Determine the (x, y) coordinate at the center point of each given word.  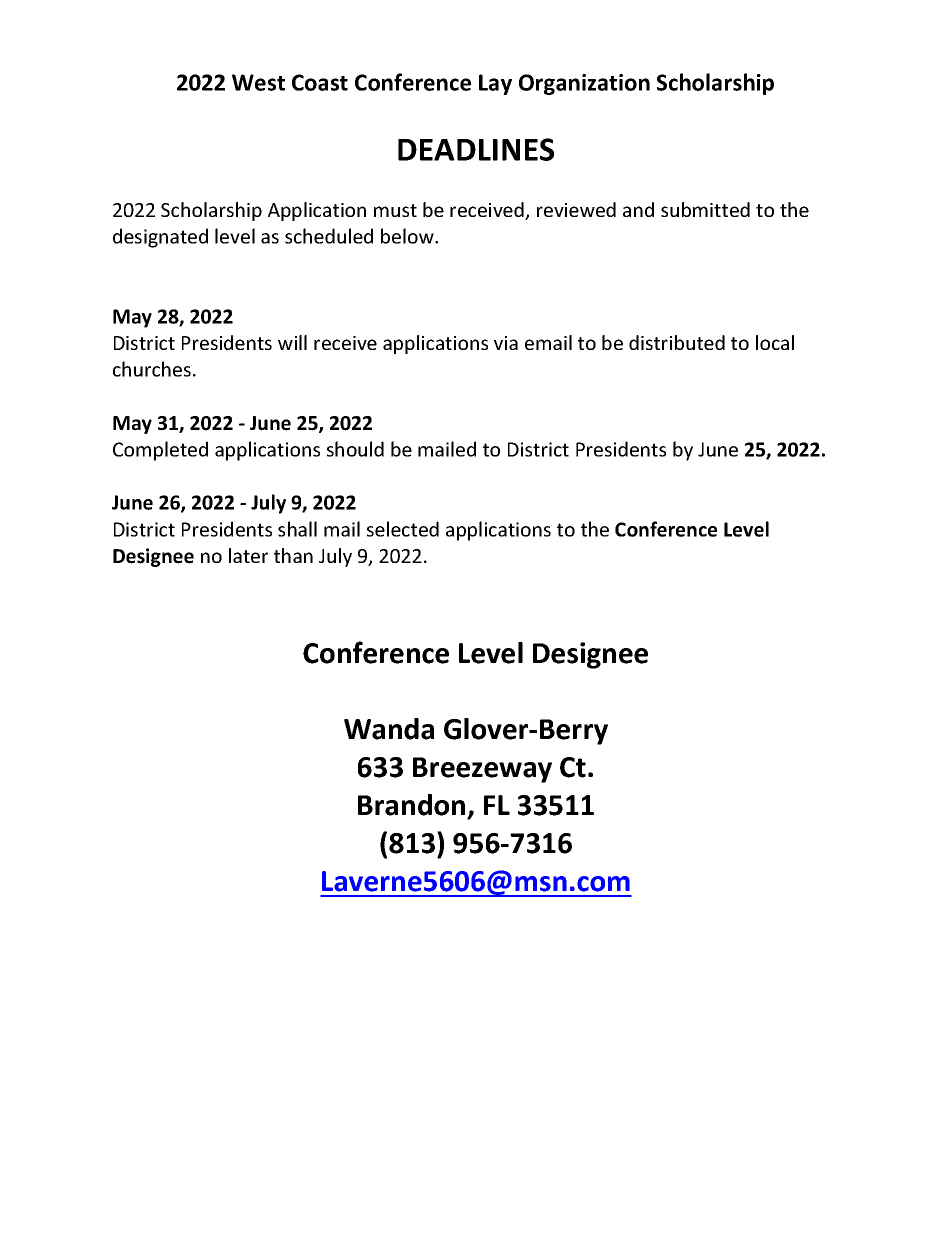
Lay (495, 84)
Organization (584, 84)
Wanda (389, 729)
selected (403, 529)
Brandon (411, 805)
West (258, 82)
